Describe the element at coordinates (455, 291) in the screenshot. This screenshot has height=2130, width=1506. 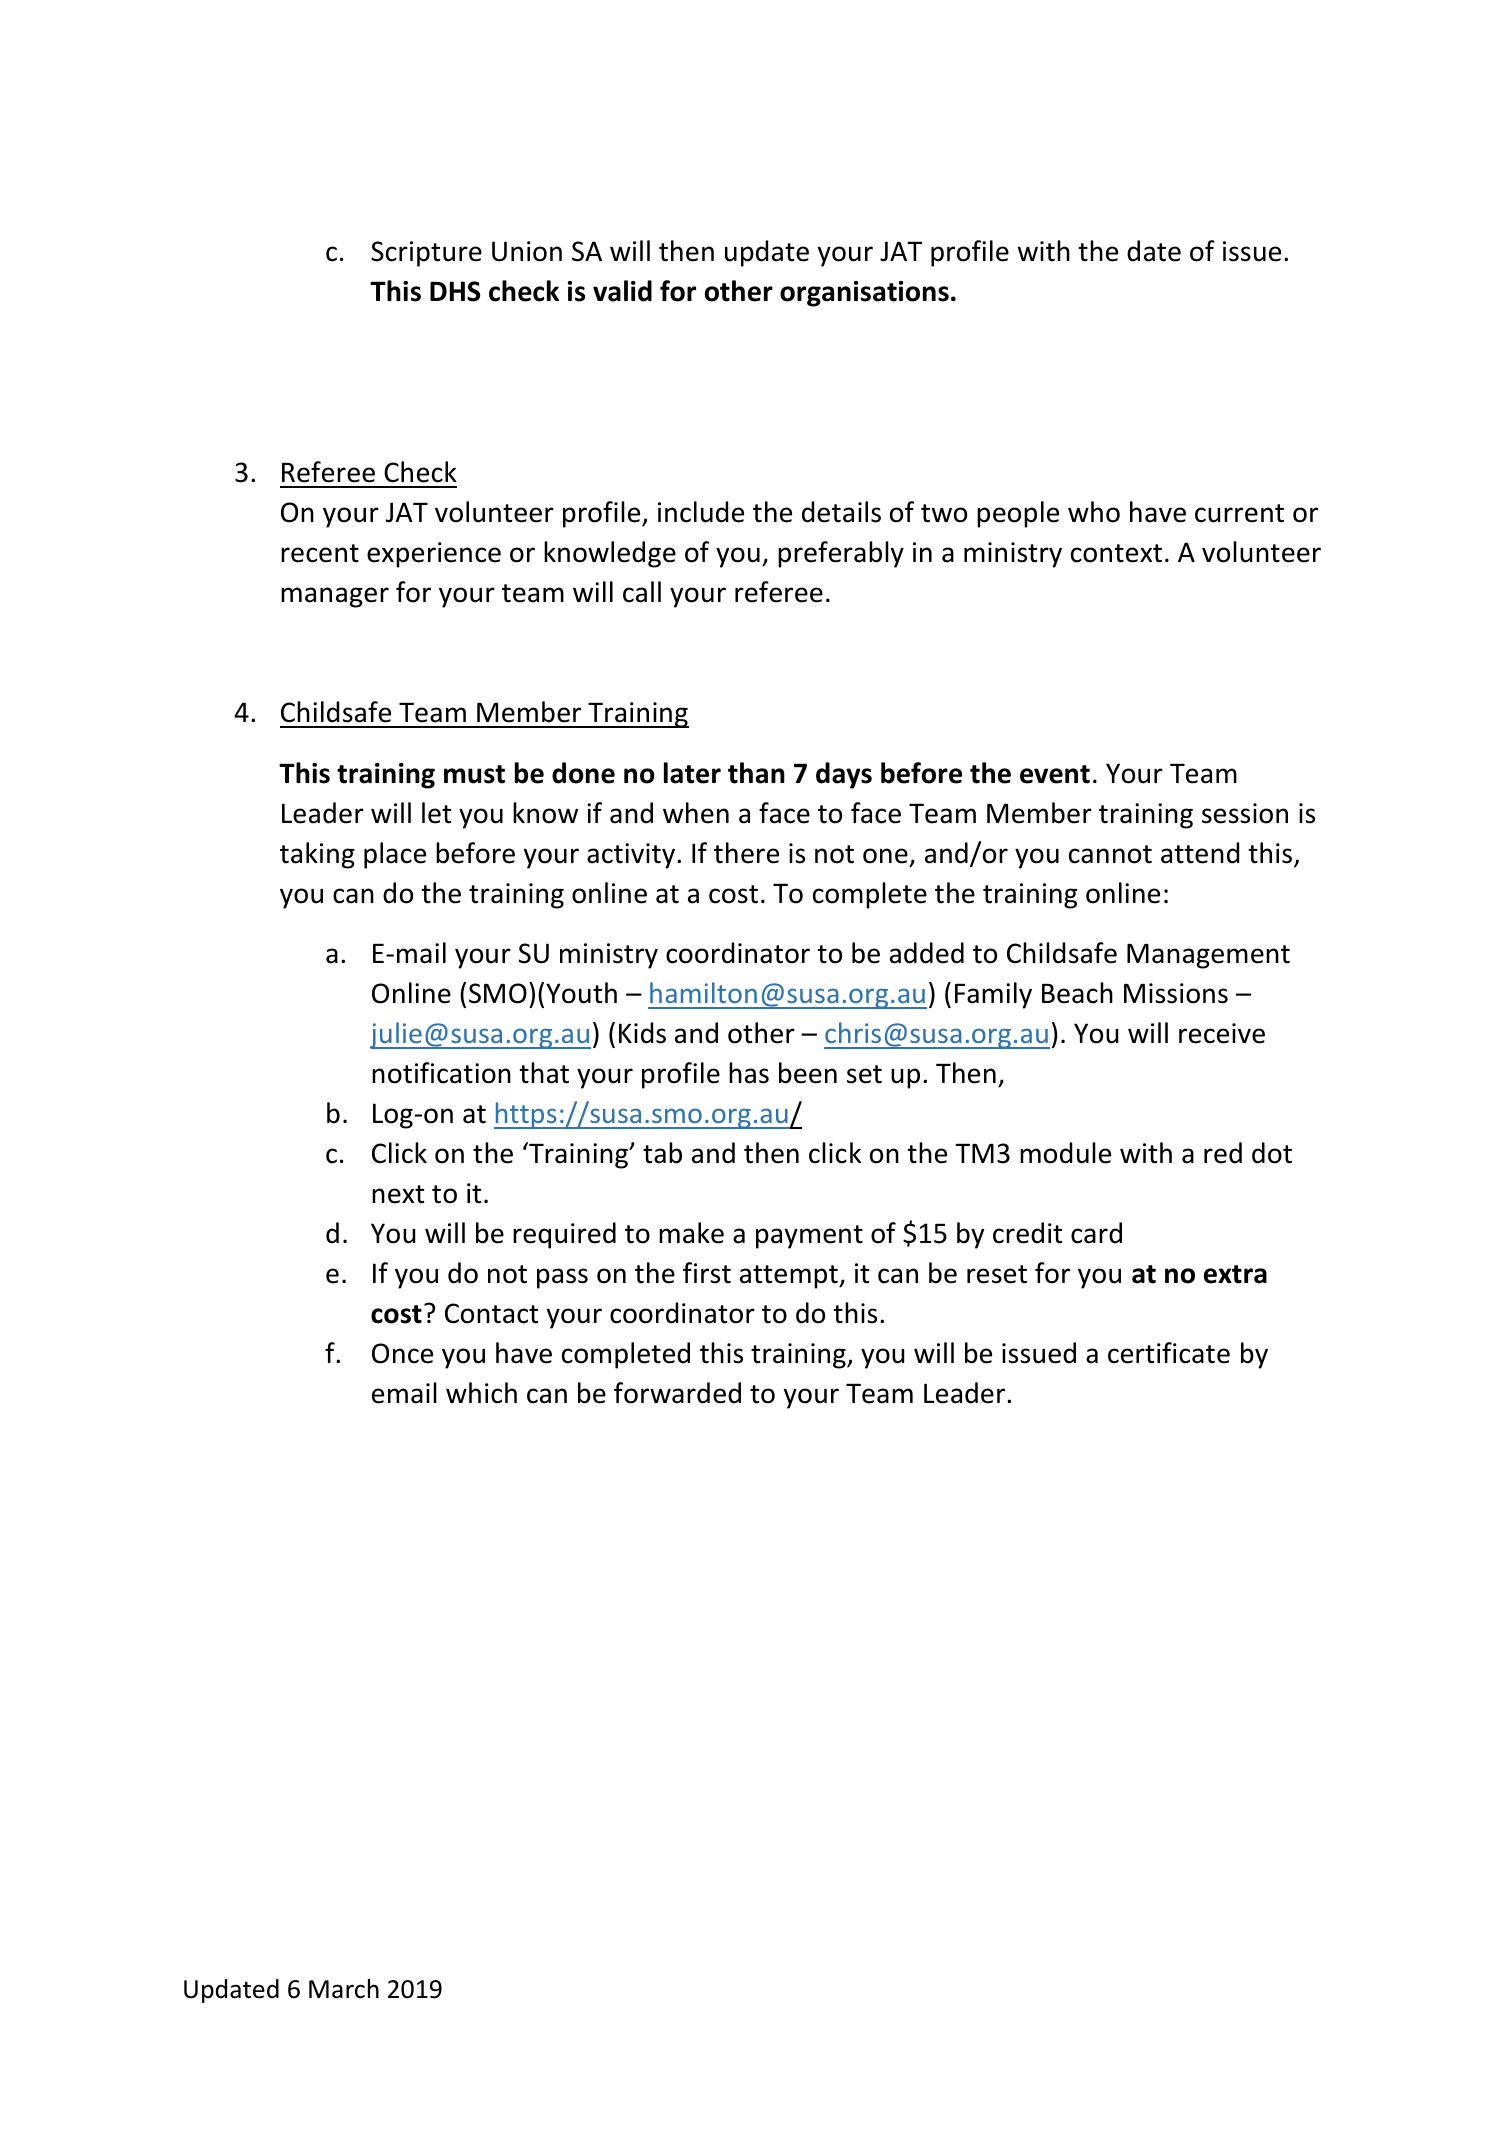
I see `DHS` at that location.
